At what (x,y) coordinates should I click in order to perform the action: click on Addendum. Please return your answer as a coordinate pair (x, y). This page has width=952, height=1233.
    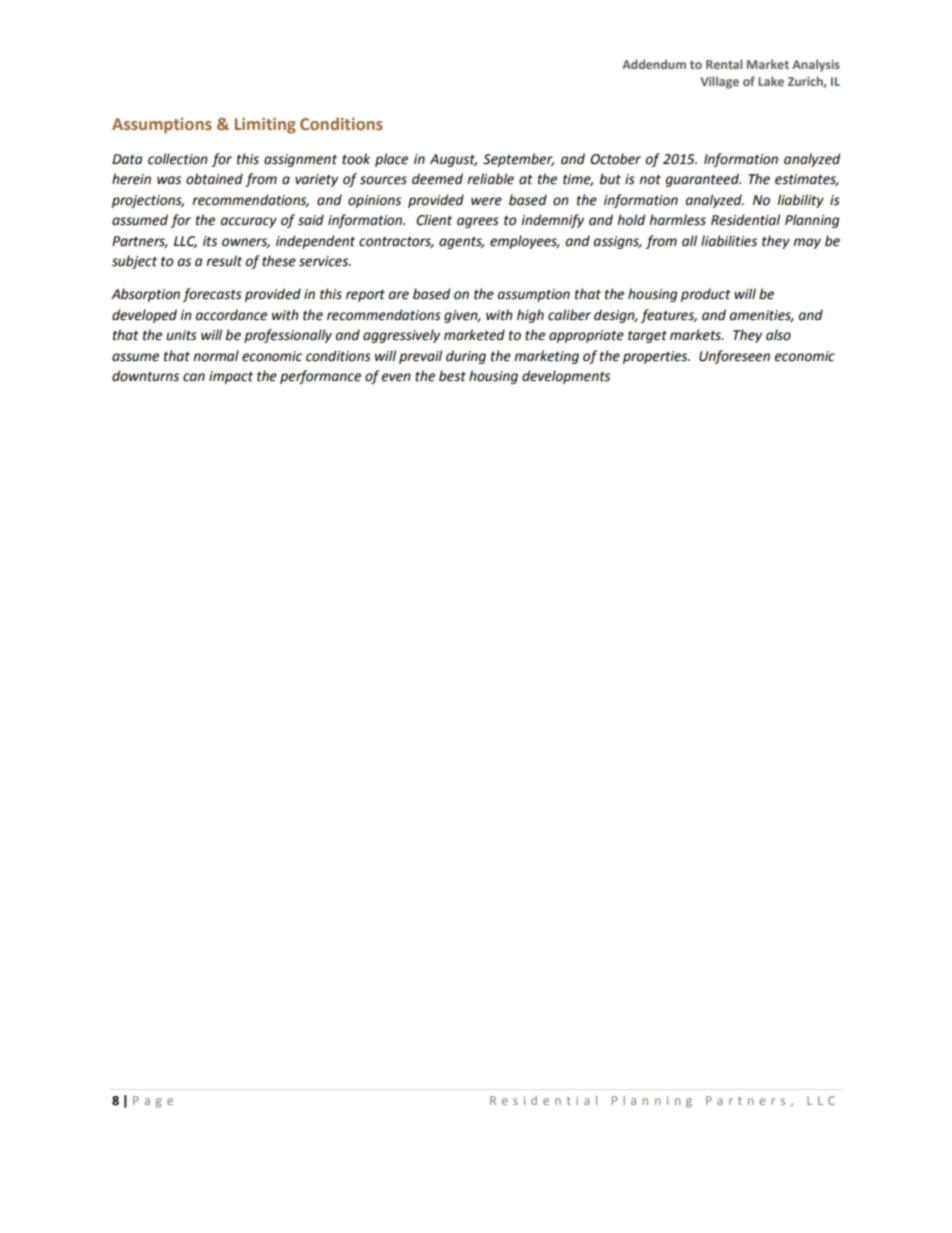
    Looking at the image, I should click on (654, 64).
